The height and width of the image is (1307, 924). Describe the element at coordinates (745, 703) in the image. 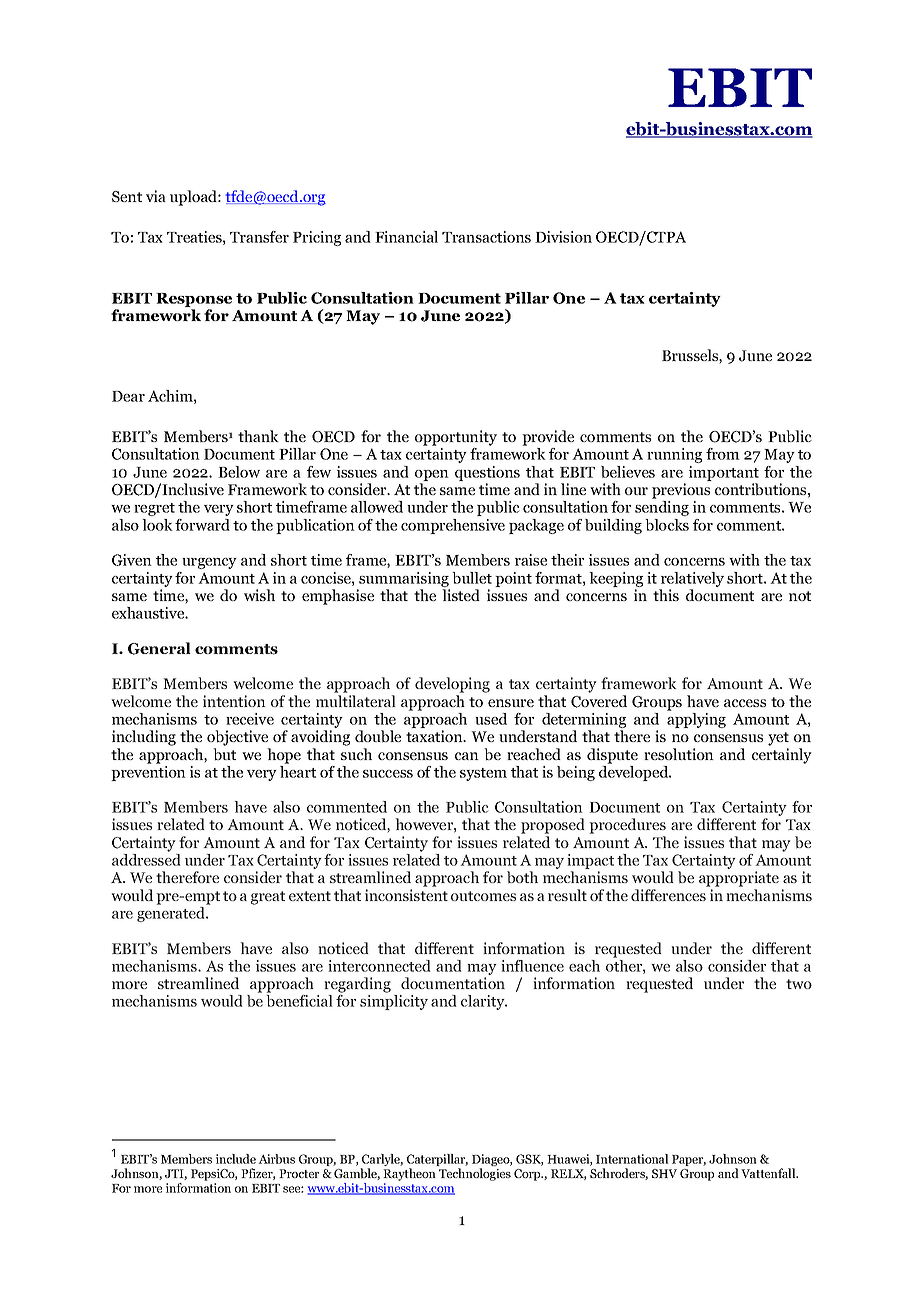

I see `access` at that location.
